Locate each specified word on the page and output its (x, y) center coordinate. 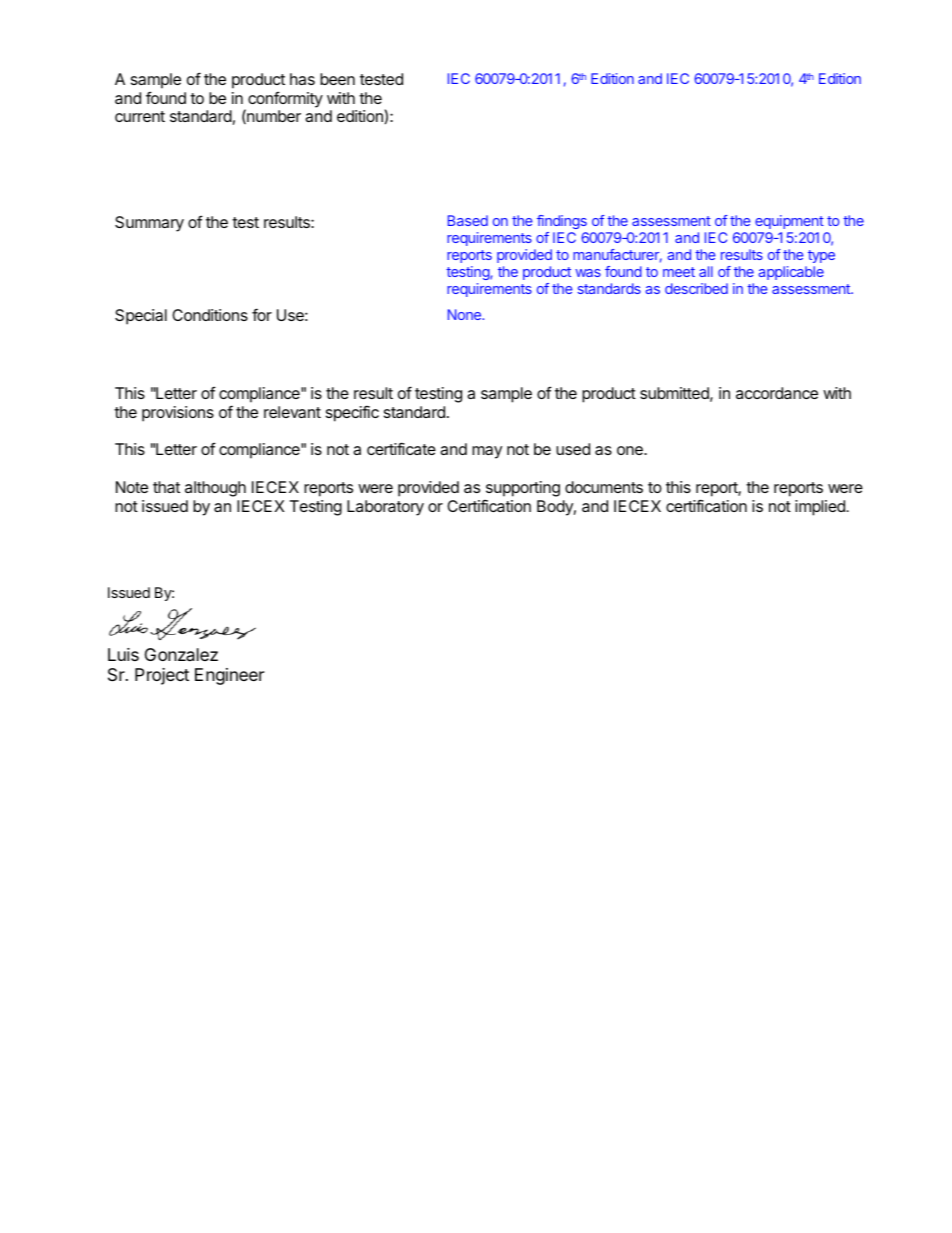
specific (352, 413)
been (337, 79)
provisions (178, 414)
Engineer (229, 676)
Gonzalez (181, 654)
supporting (523, 489)
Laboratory (385, 508)
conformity (285, 99)
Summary (149, 224)
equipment (789, 222)
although (215, 489)
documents (604, 487)
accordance (777, 393)
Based (468, 220)
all (706, 271)
